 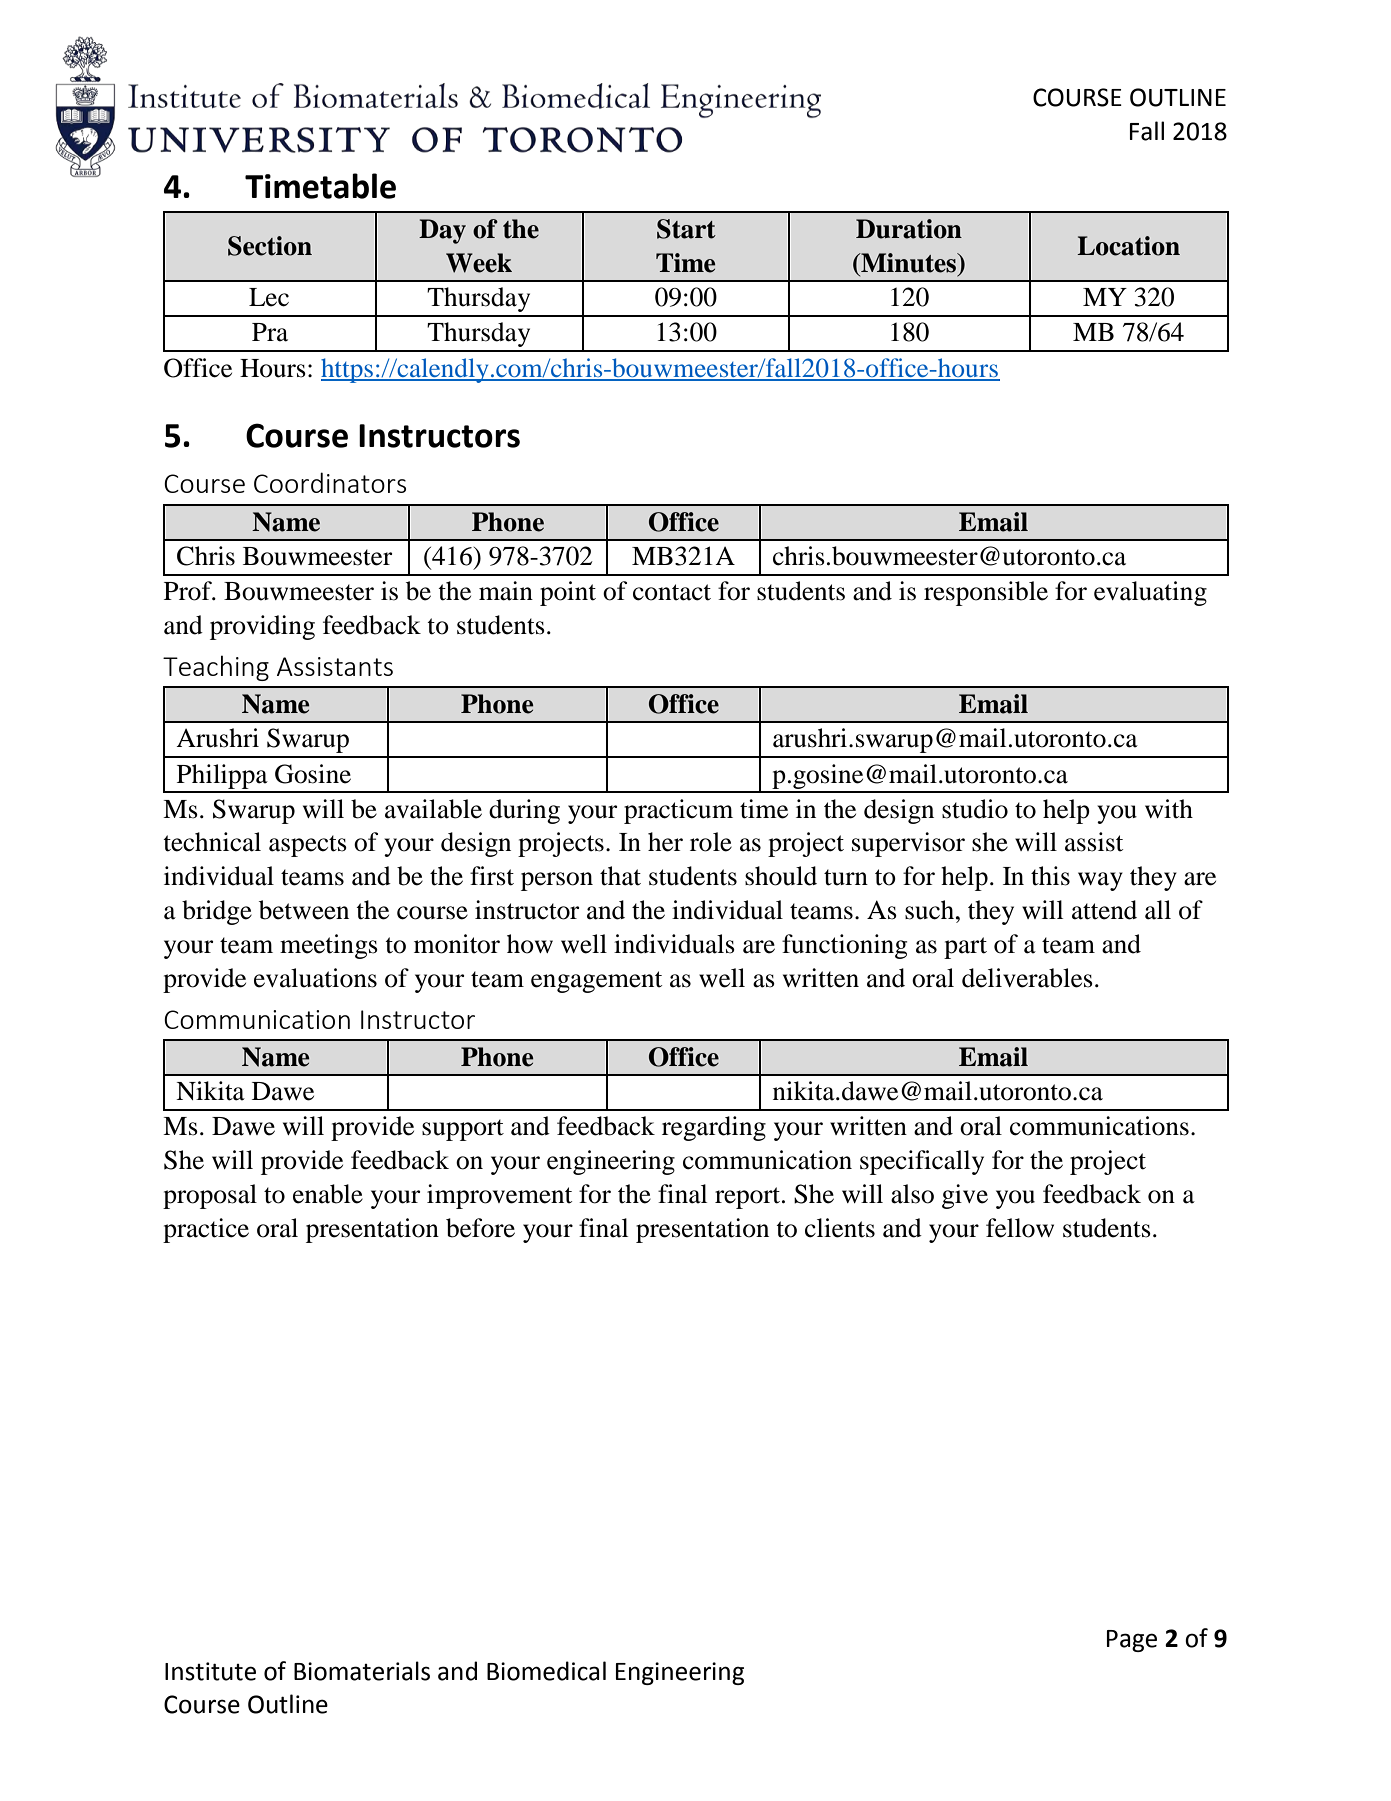 What do you see at coordinates (1027, 978) in the screenshot?
I see `deliverables` at bounding box center [1027, 978].
